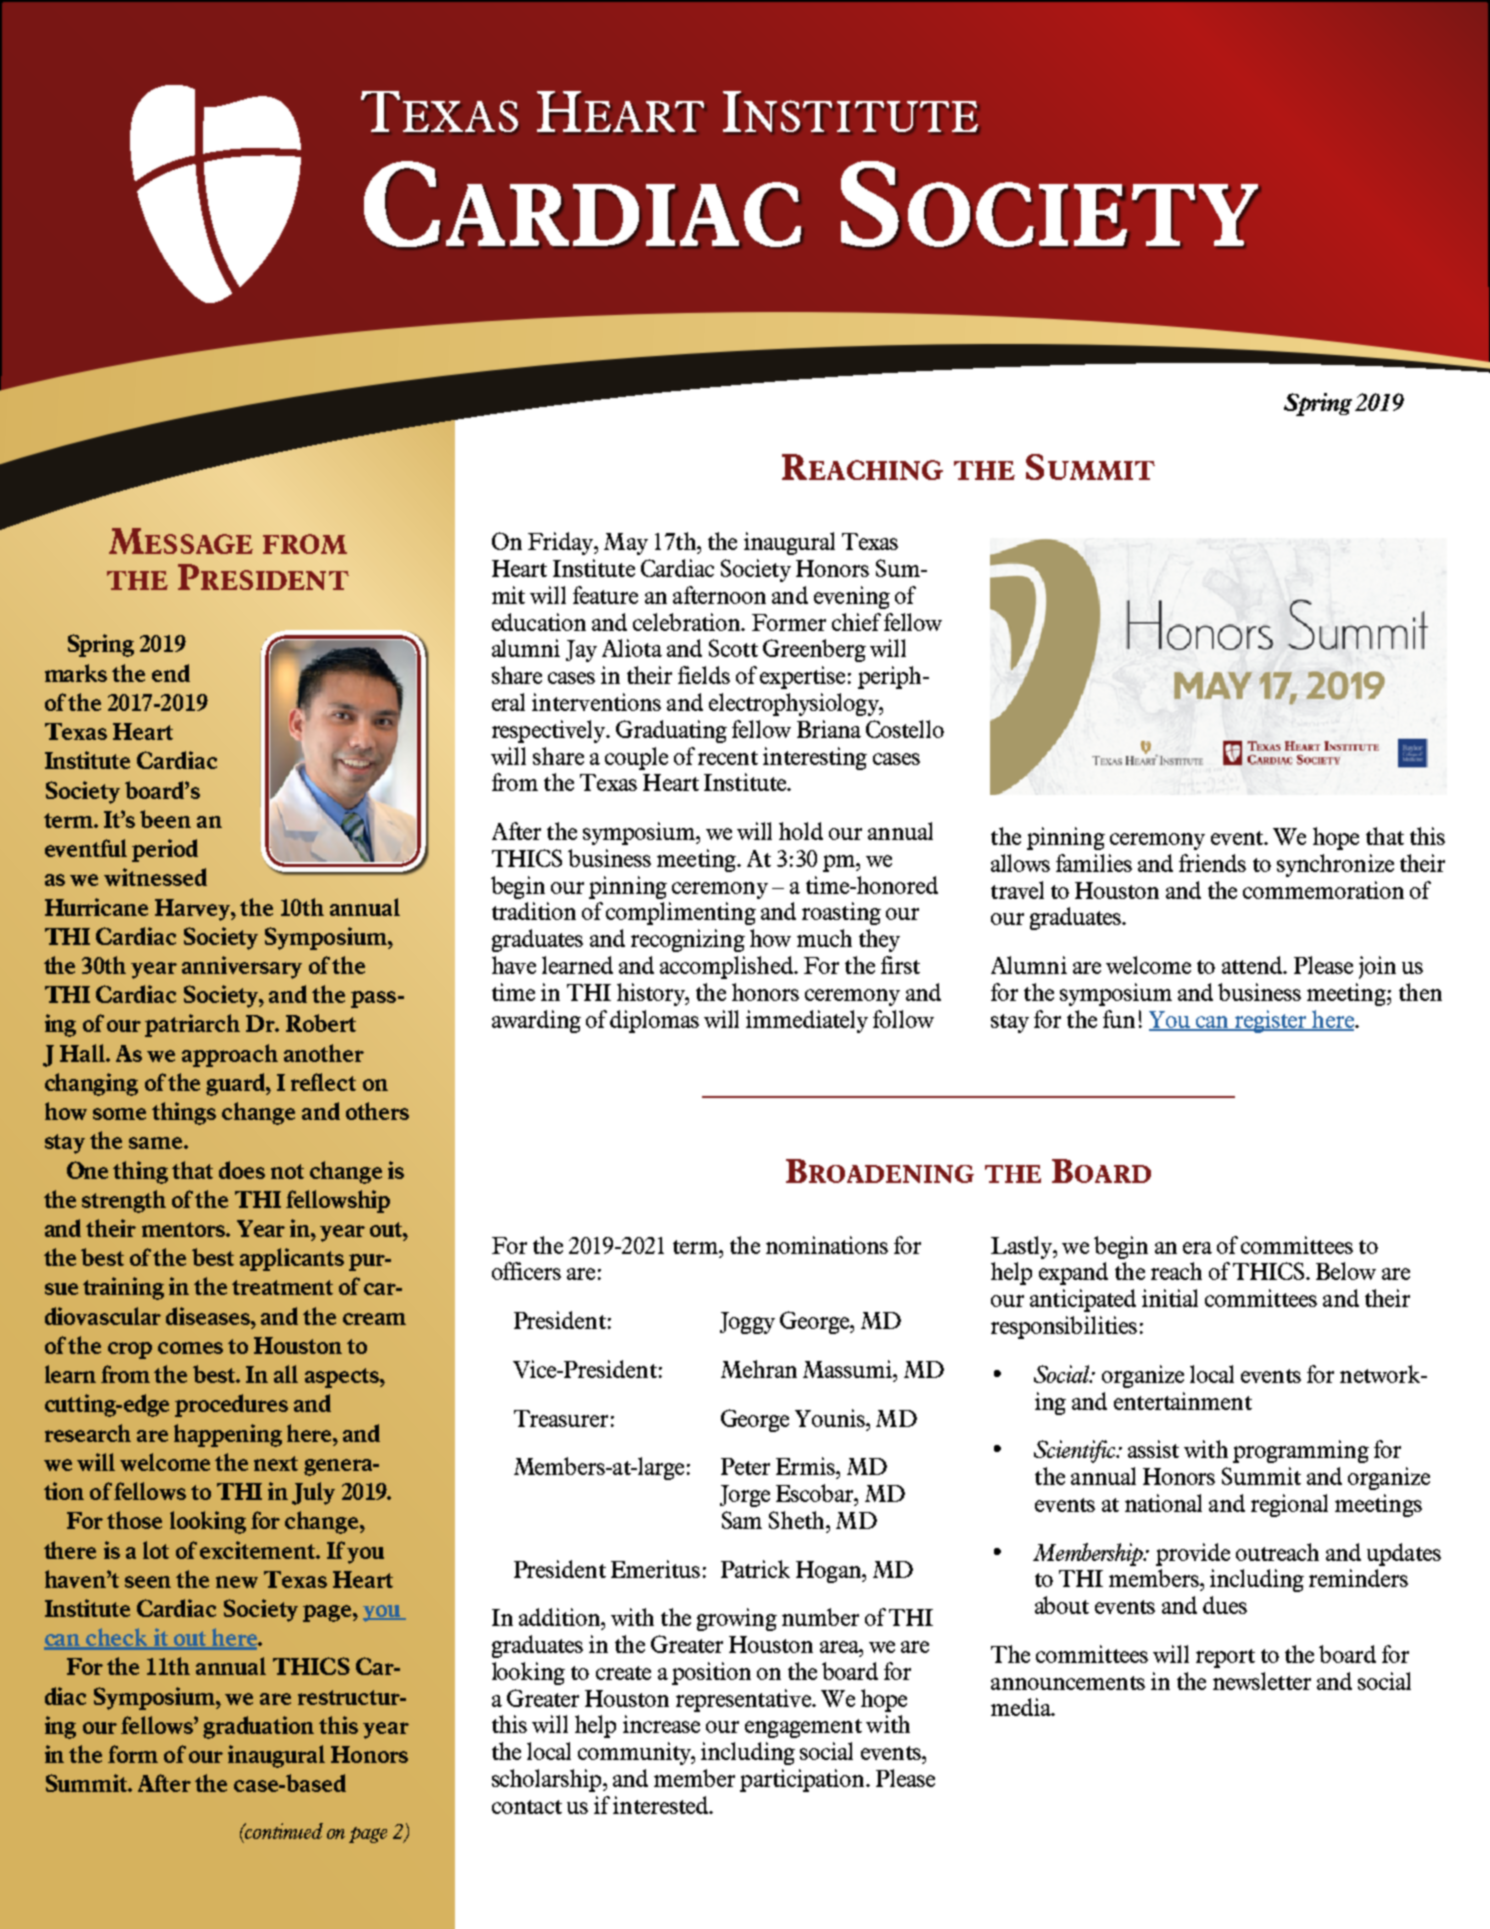 The image size is (1490, 1929). What do you see at coordinates (759, 1369) in the page?
I see `Mehran` at bounding box center [759, 1369].
